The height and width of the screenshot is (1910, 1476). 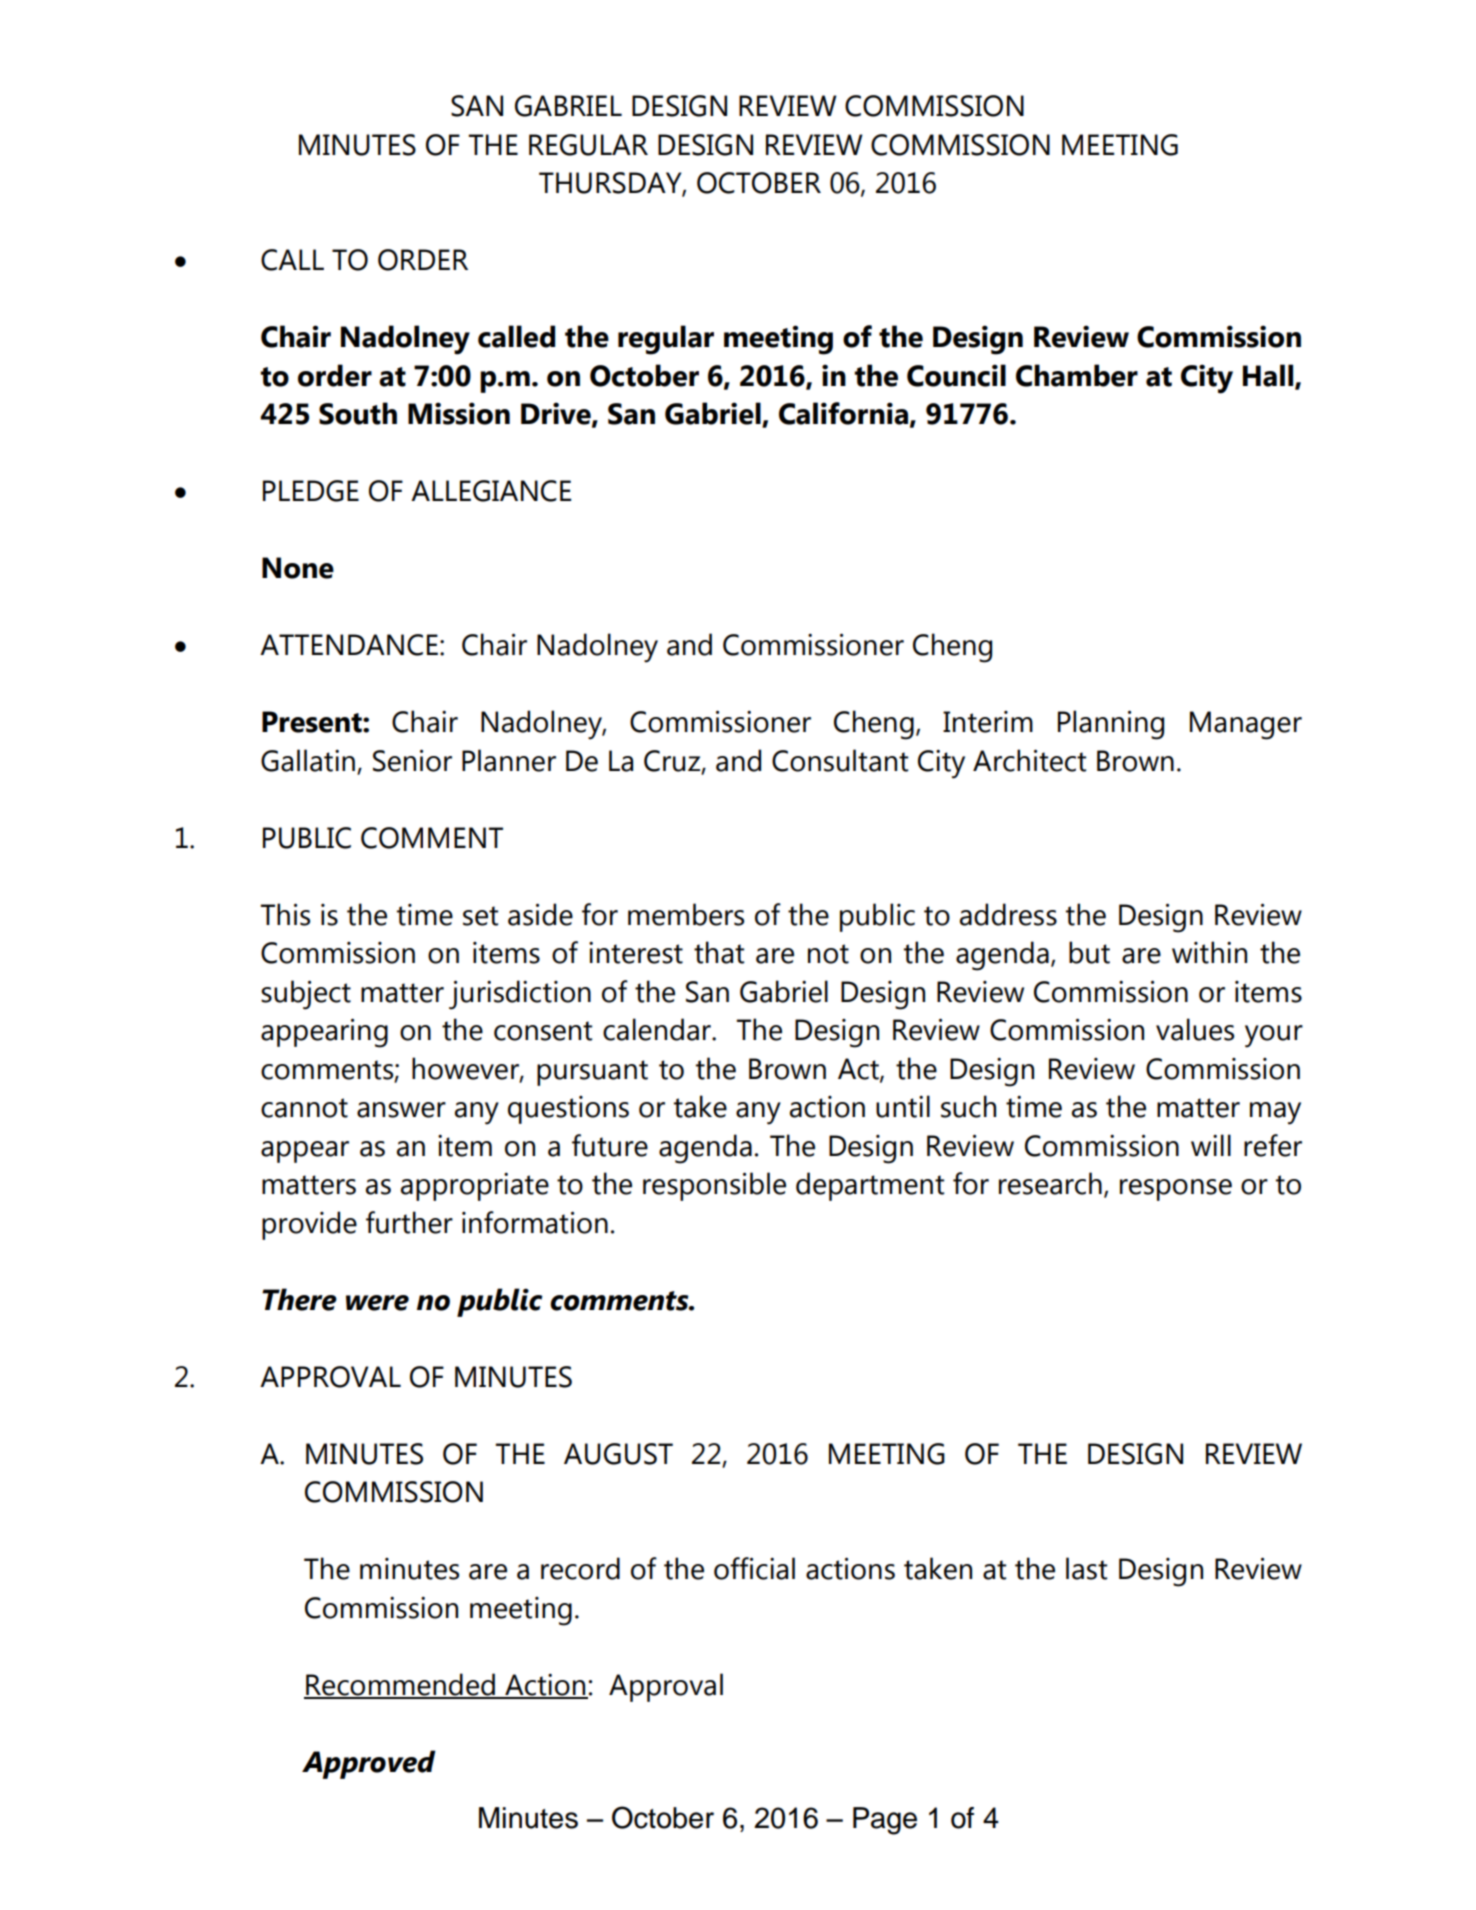 I want to click on within, so click(x=1209, y=952).
